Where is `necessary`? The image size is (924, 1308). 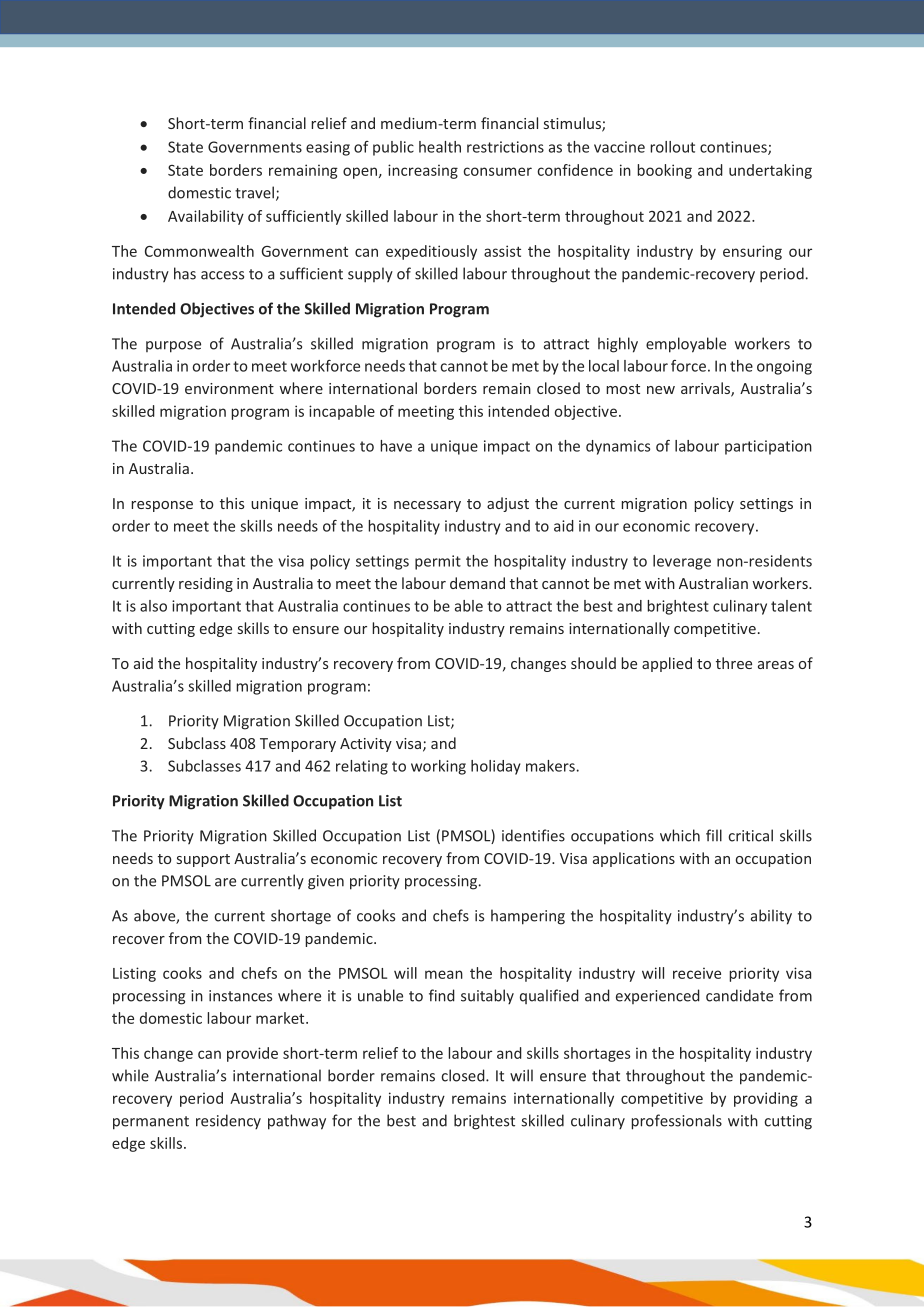 necessary is located at coordinates (427, 506).
